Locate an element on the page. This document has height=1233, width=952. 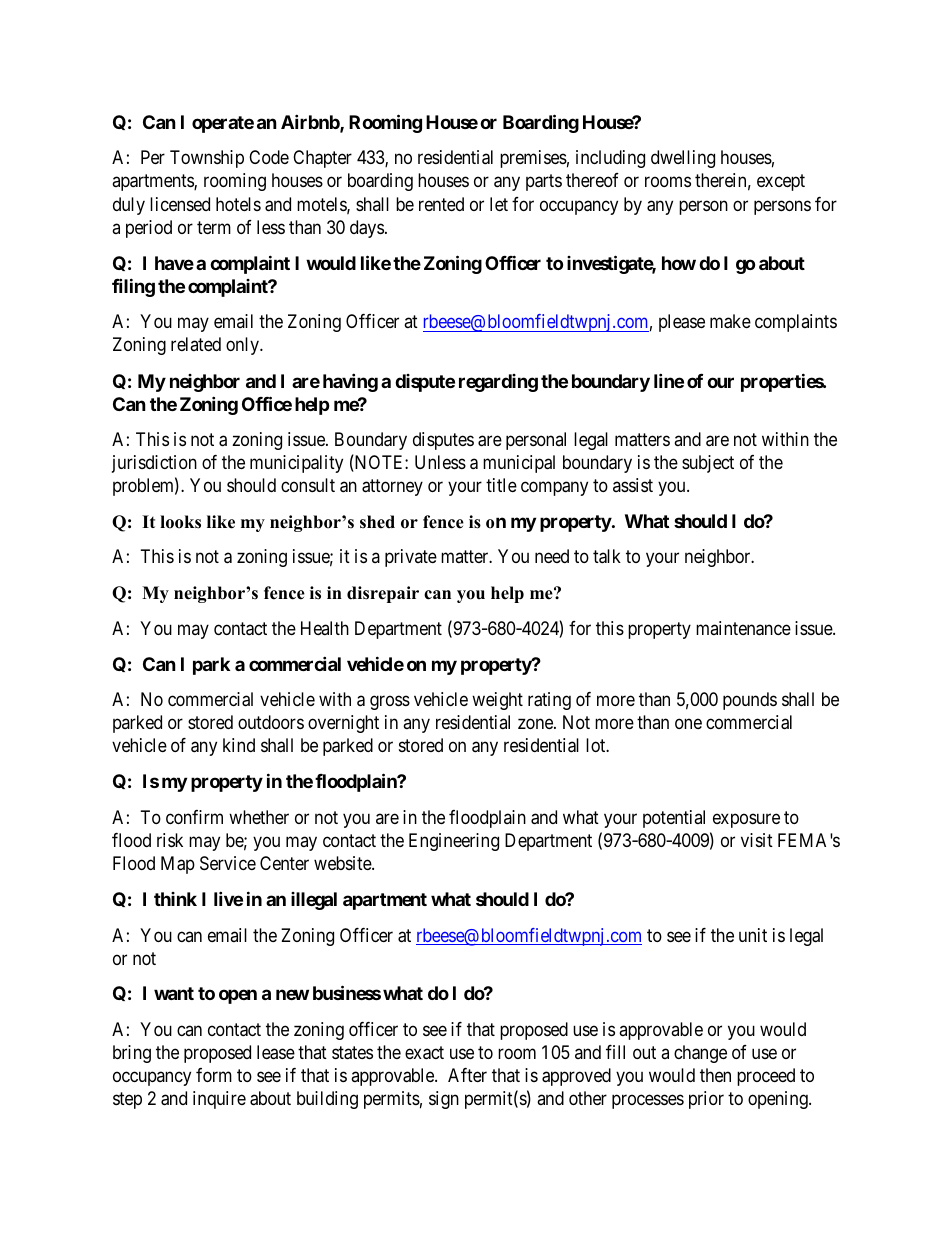
form is located at coordinates (214, 1075).
